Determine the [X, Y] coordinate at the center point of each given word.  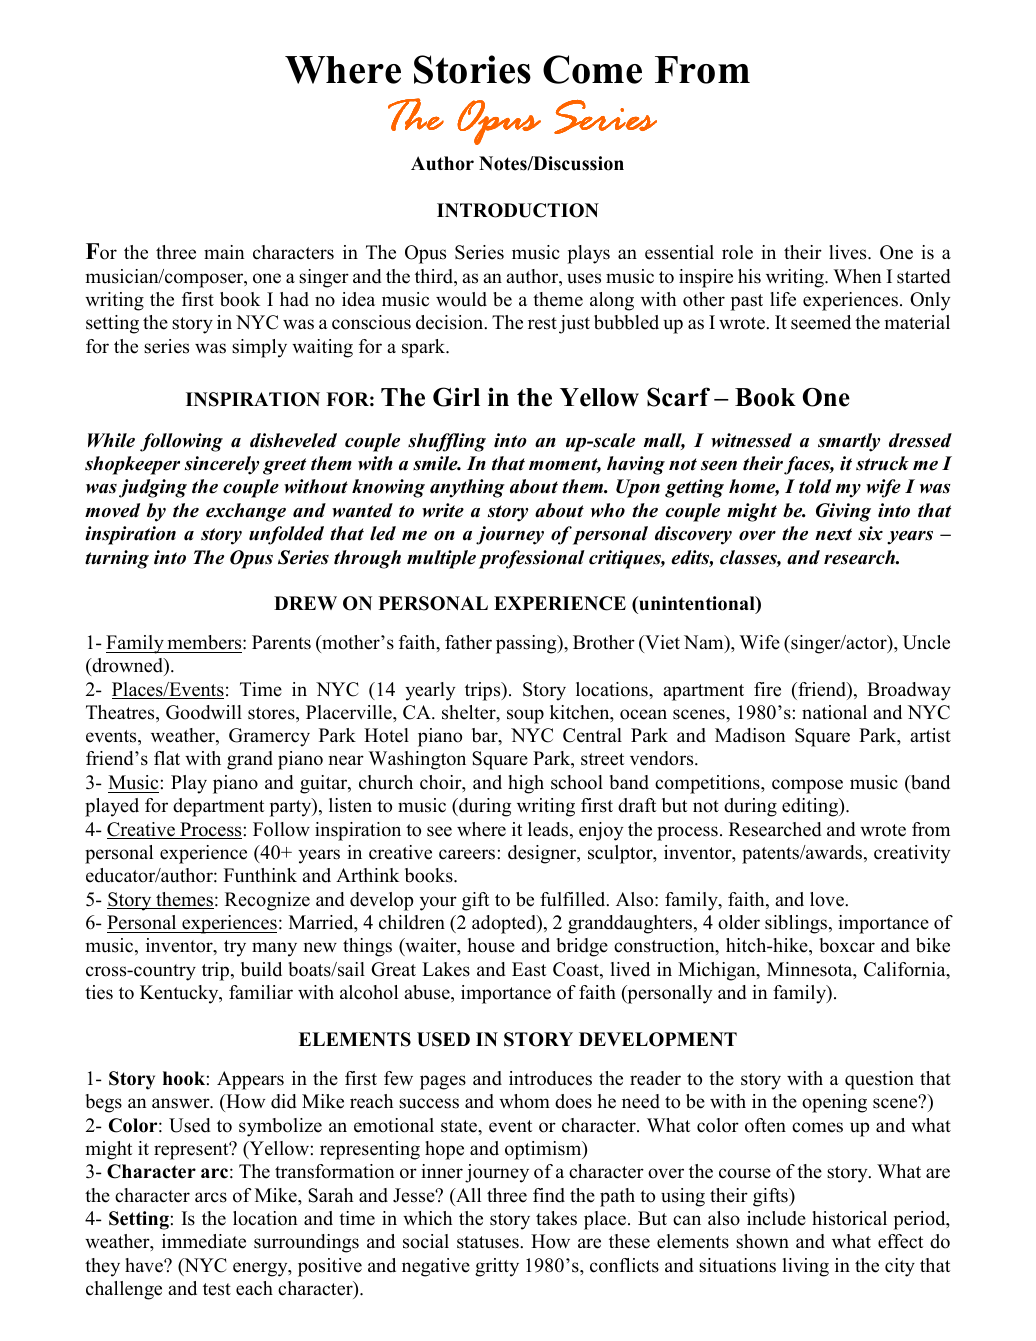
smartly [849, 442]
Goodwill [204, 712]
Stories [472, 69]
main [224, 252]
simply [259, 348]
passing [527, 644]
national [834, 712]
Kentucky [180, 994]
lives [849, 252]
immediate [204, 1241]
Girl [456, 397]
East [529, 969]
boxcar [847, 945]
